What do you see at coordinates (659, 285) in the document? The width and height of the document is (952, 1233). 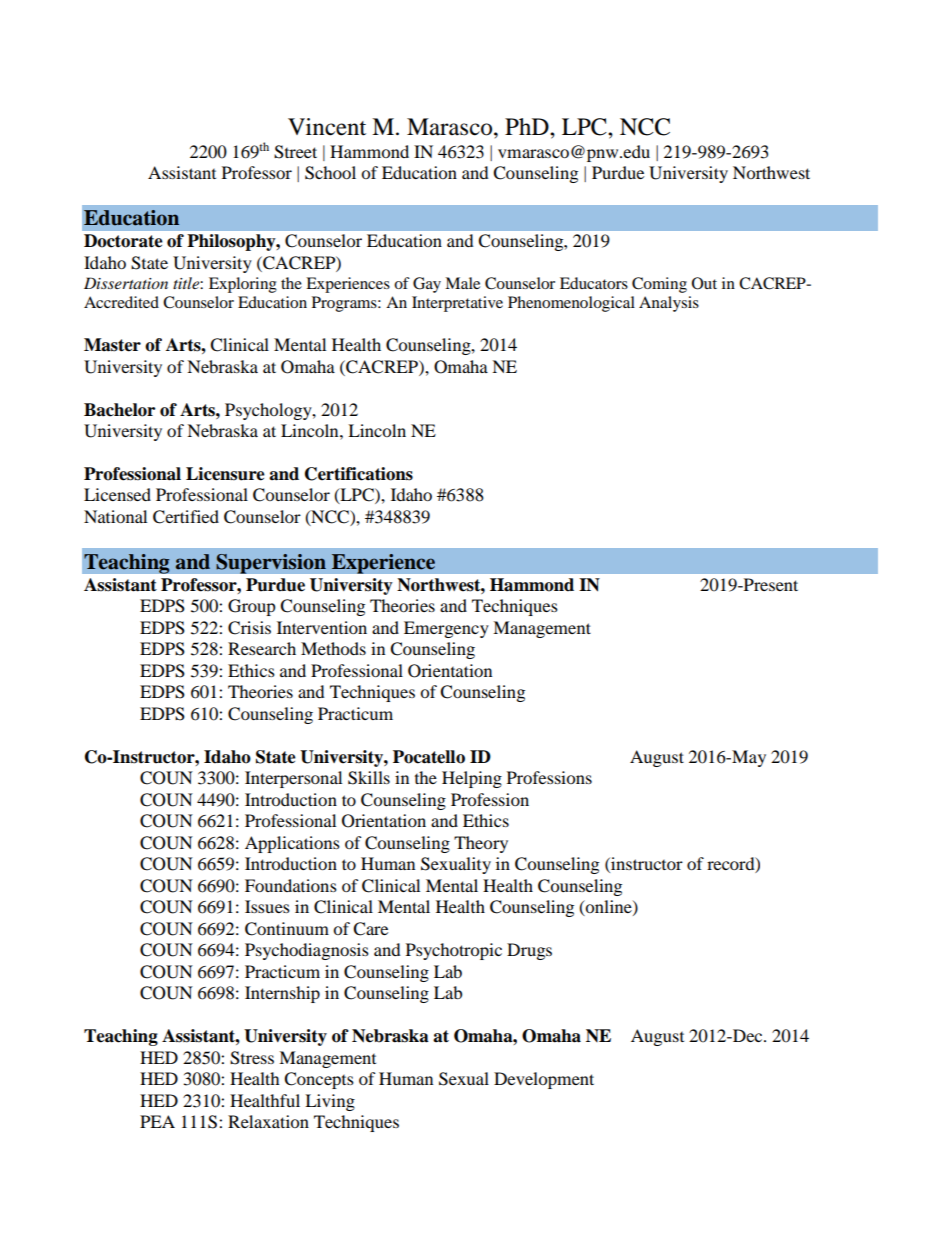 I see `Coming` at bounding box center [659, 285].
